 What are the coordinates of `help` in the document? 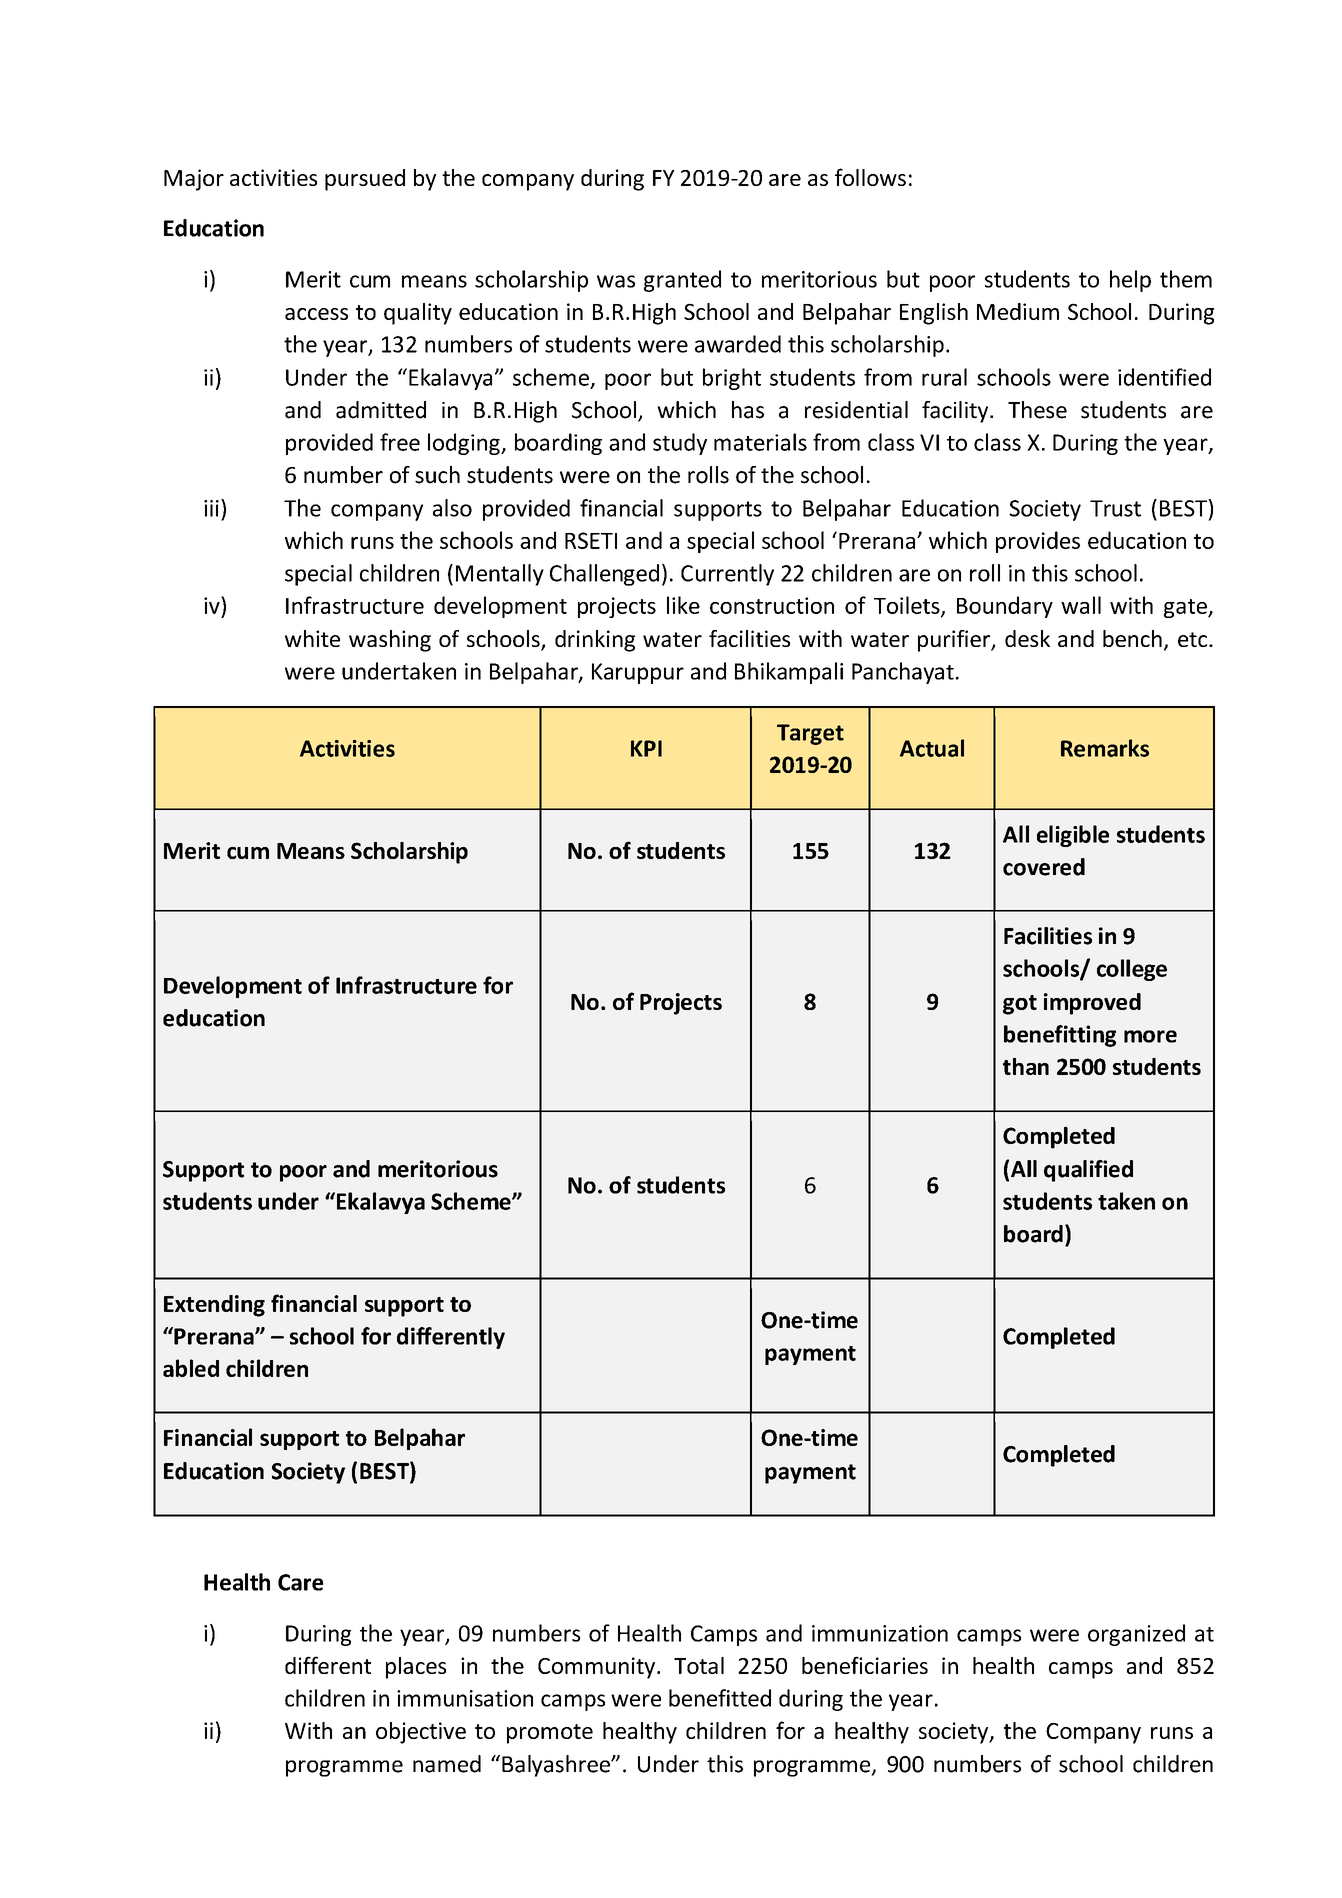 It's located at (1130, 281).
